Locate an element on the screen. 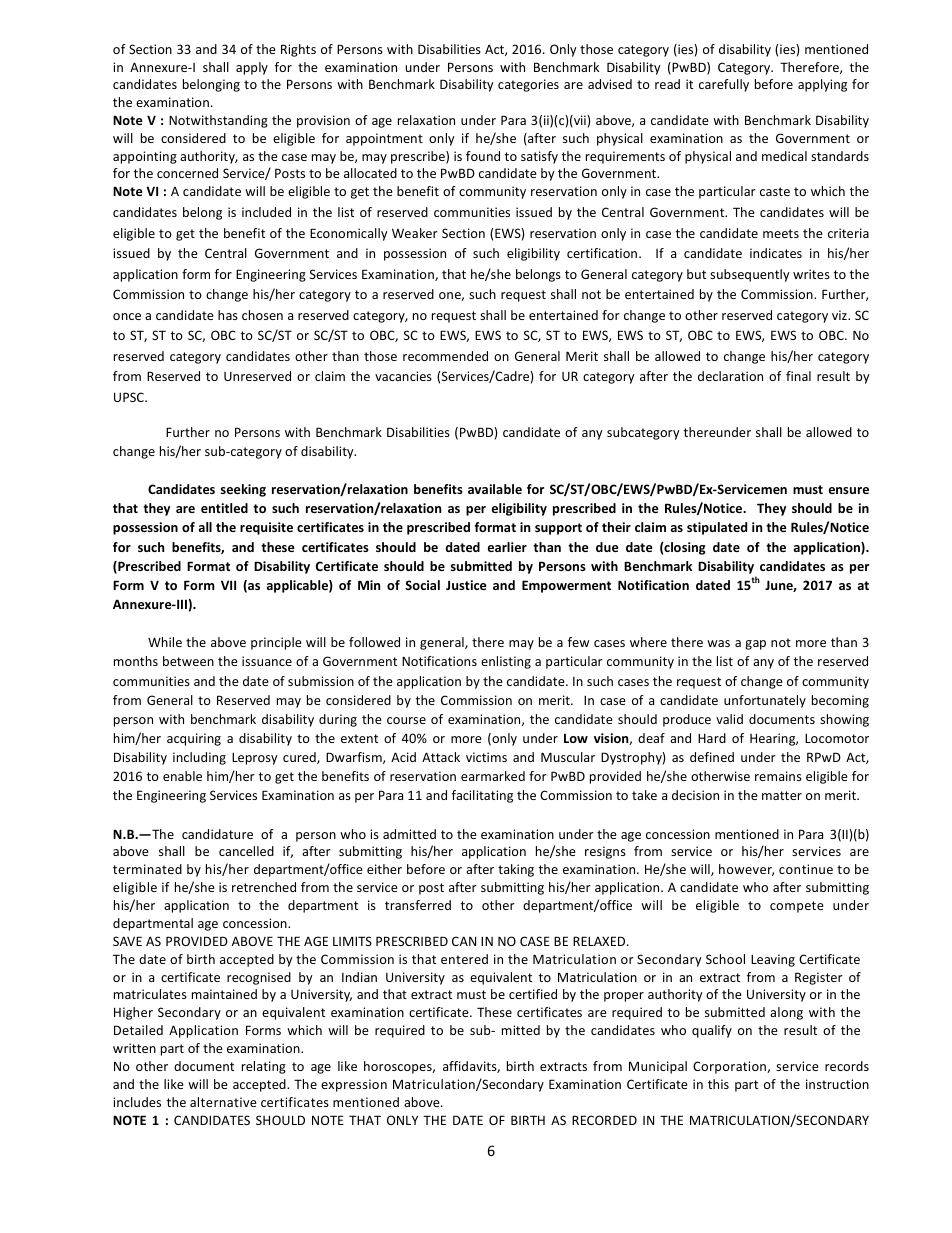 This screenshot has width=952, height=1233. Rights is located at coordinates (298, 50).
